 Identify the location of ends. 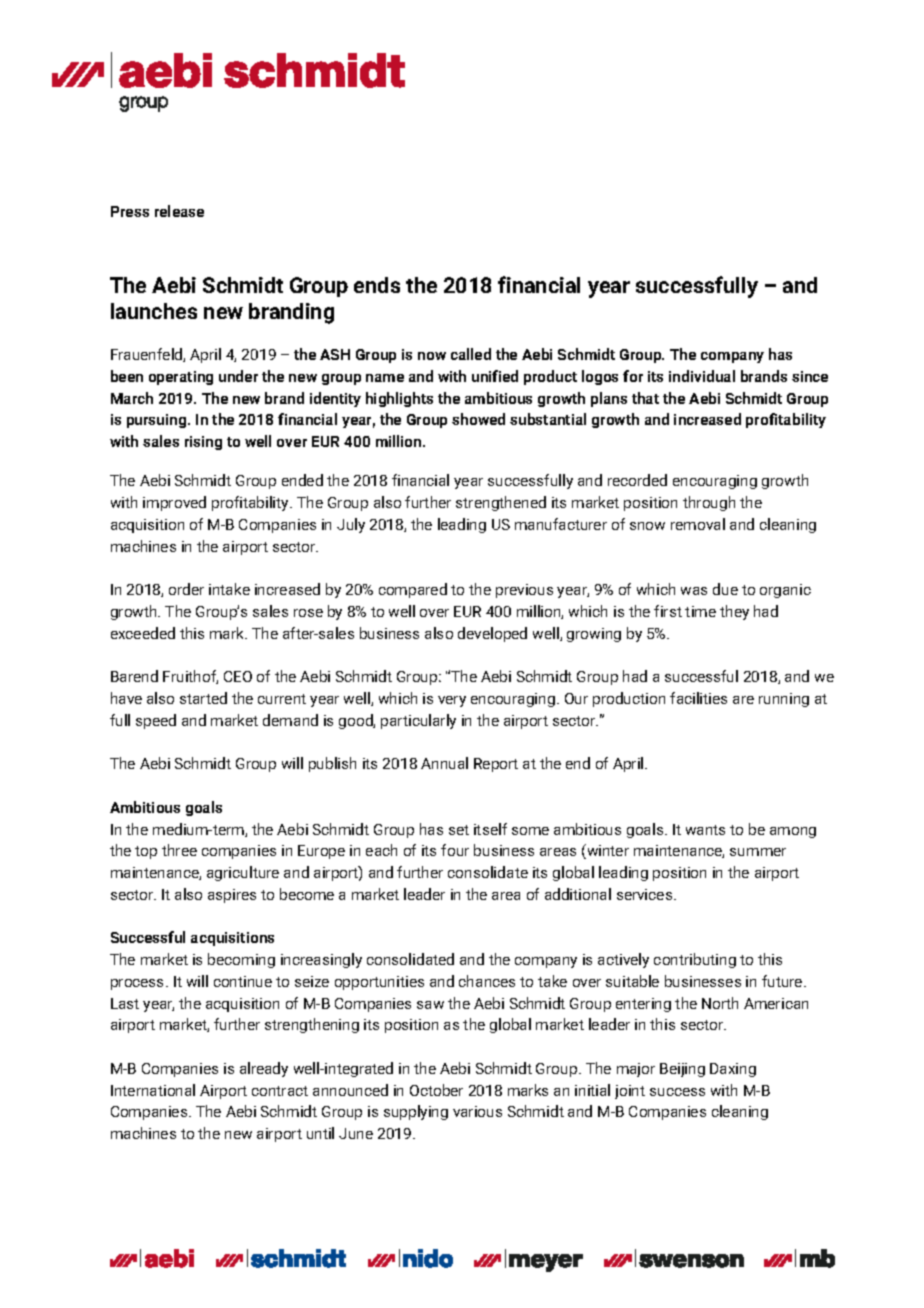
(377, 285).
